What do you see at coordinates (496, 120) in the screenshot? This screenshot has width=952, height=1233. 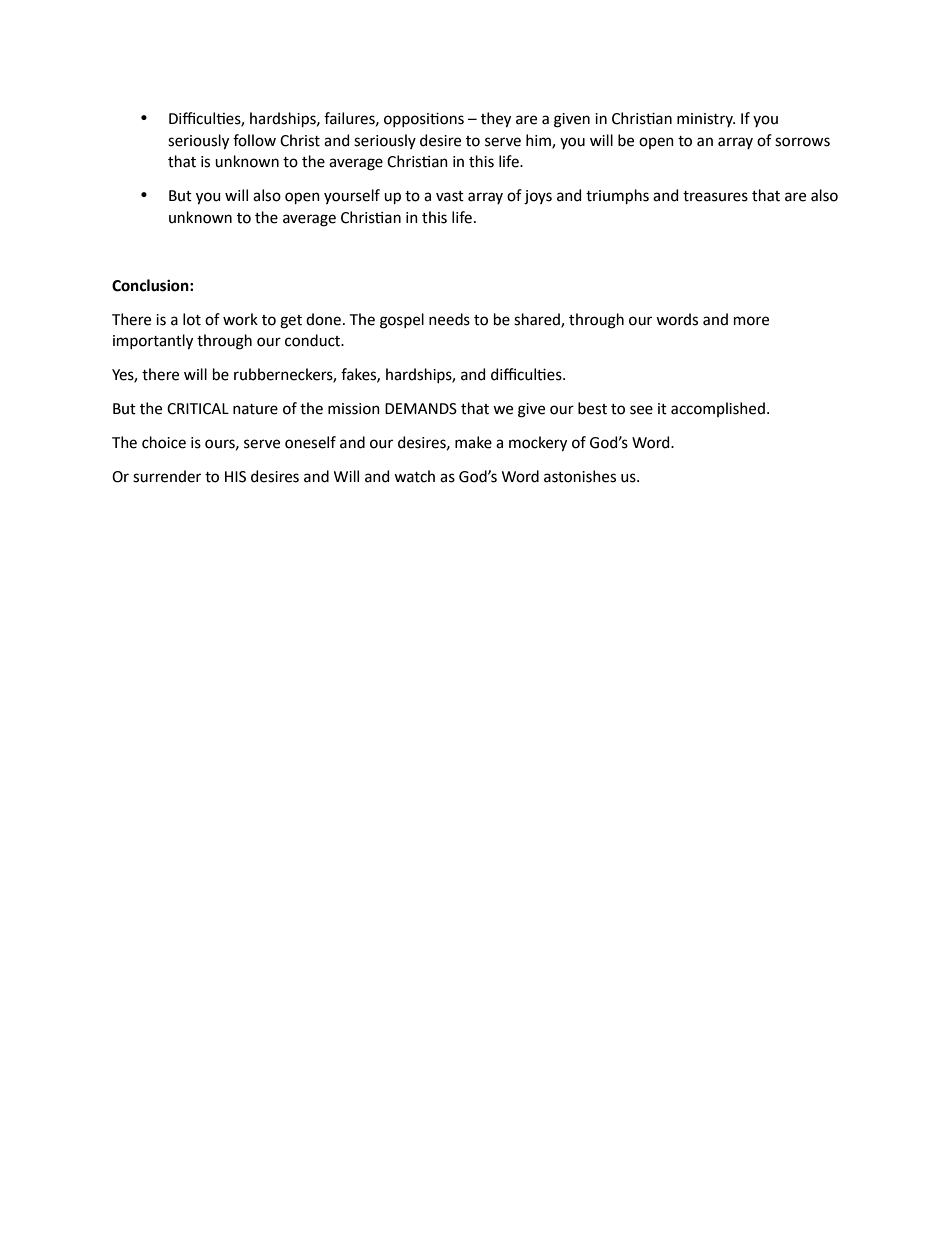 I see `they` at bounding box center [496, 120].
